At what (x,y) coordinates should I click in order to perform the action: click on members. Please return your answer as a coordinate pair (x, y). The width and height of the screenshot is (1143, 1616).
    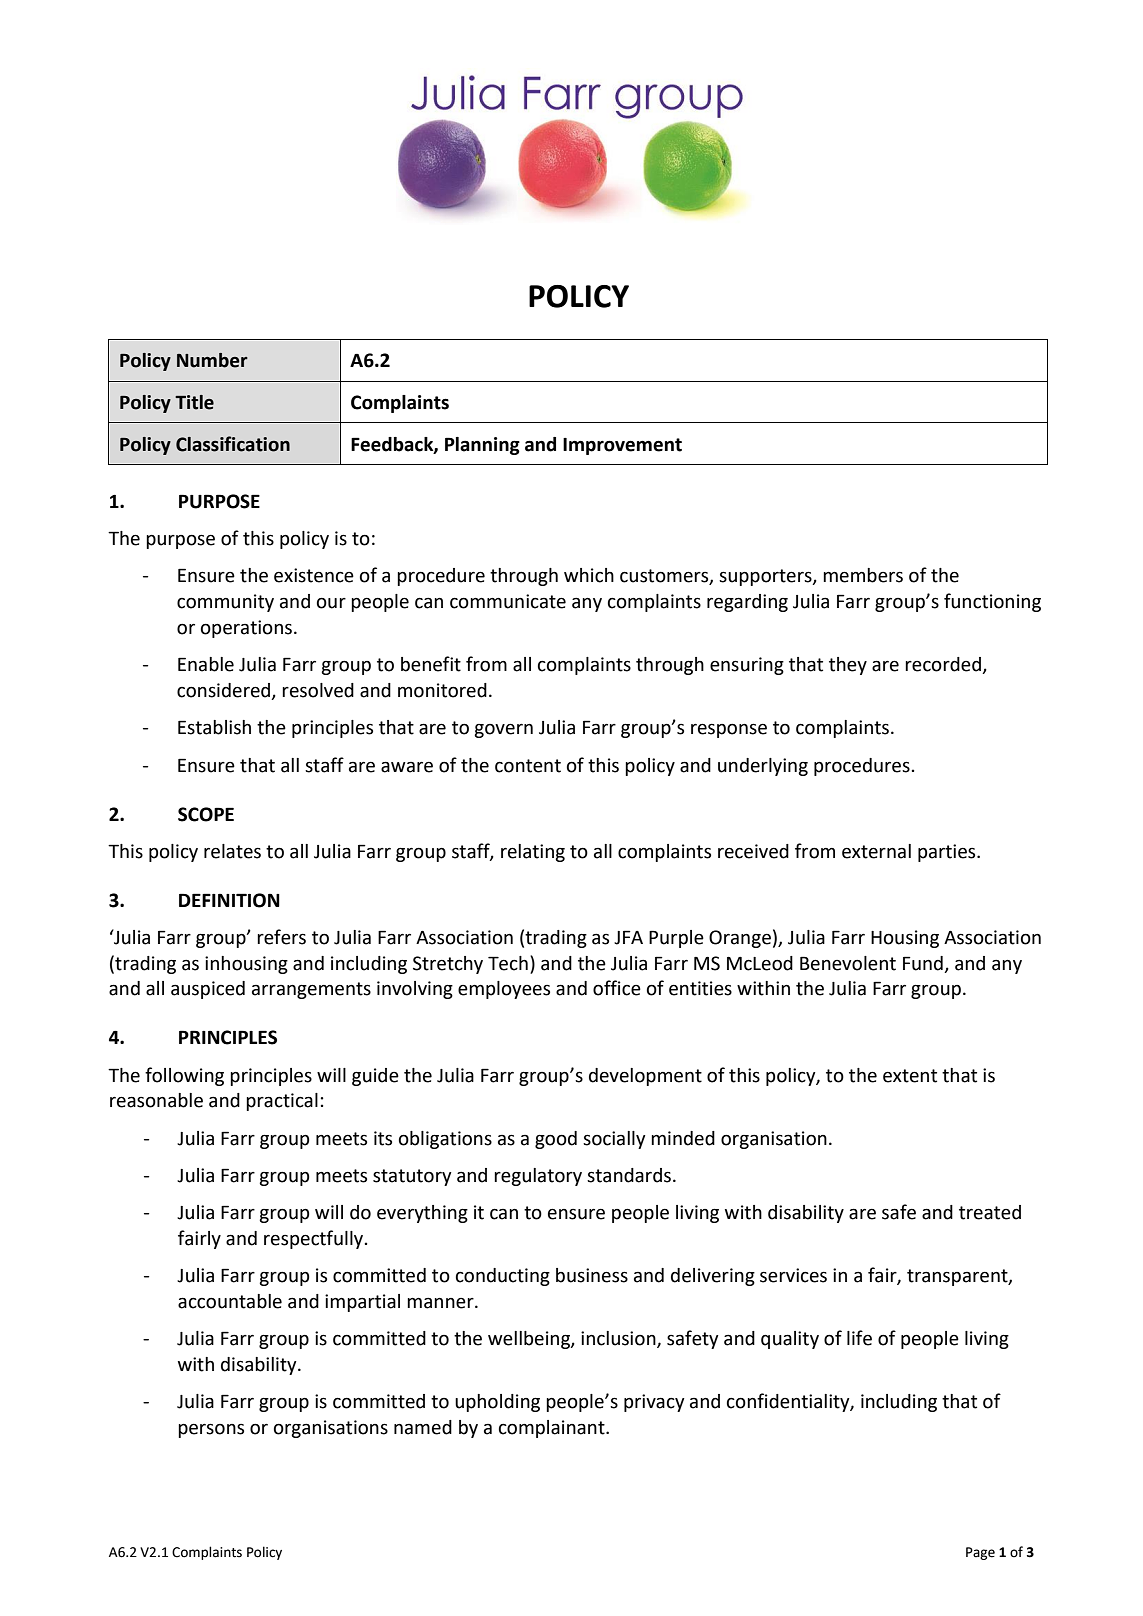
    Looking at the image, I should click on (863, 575).
